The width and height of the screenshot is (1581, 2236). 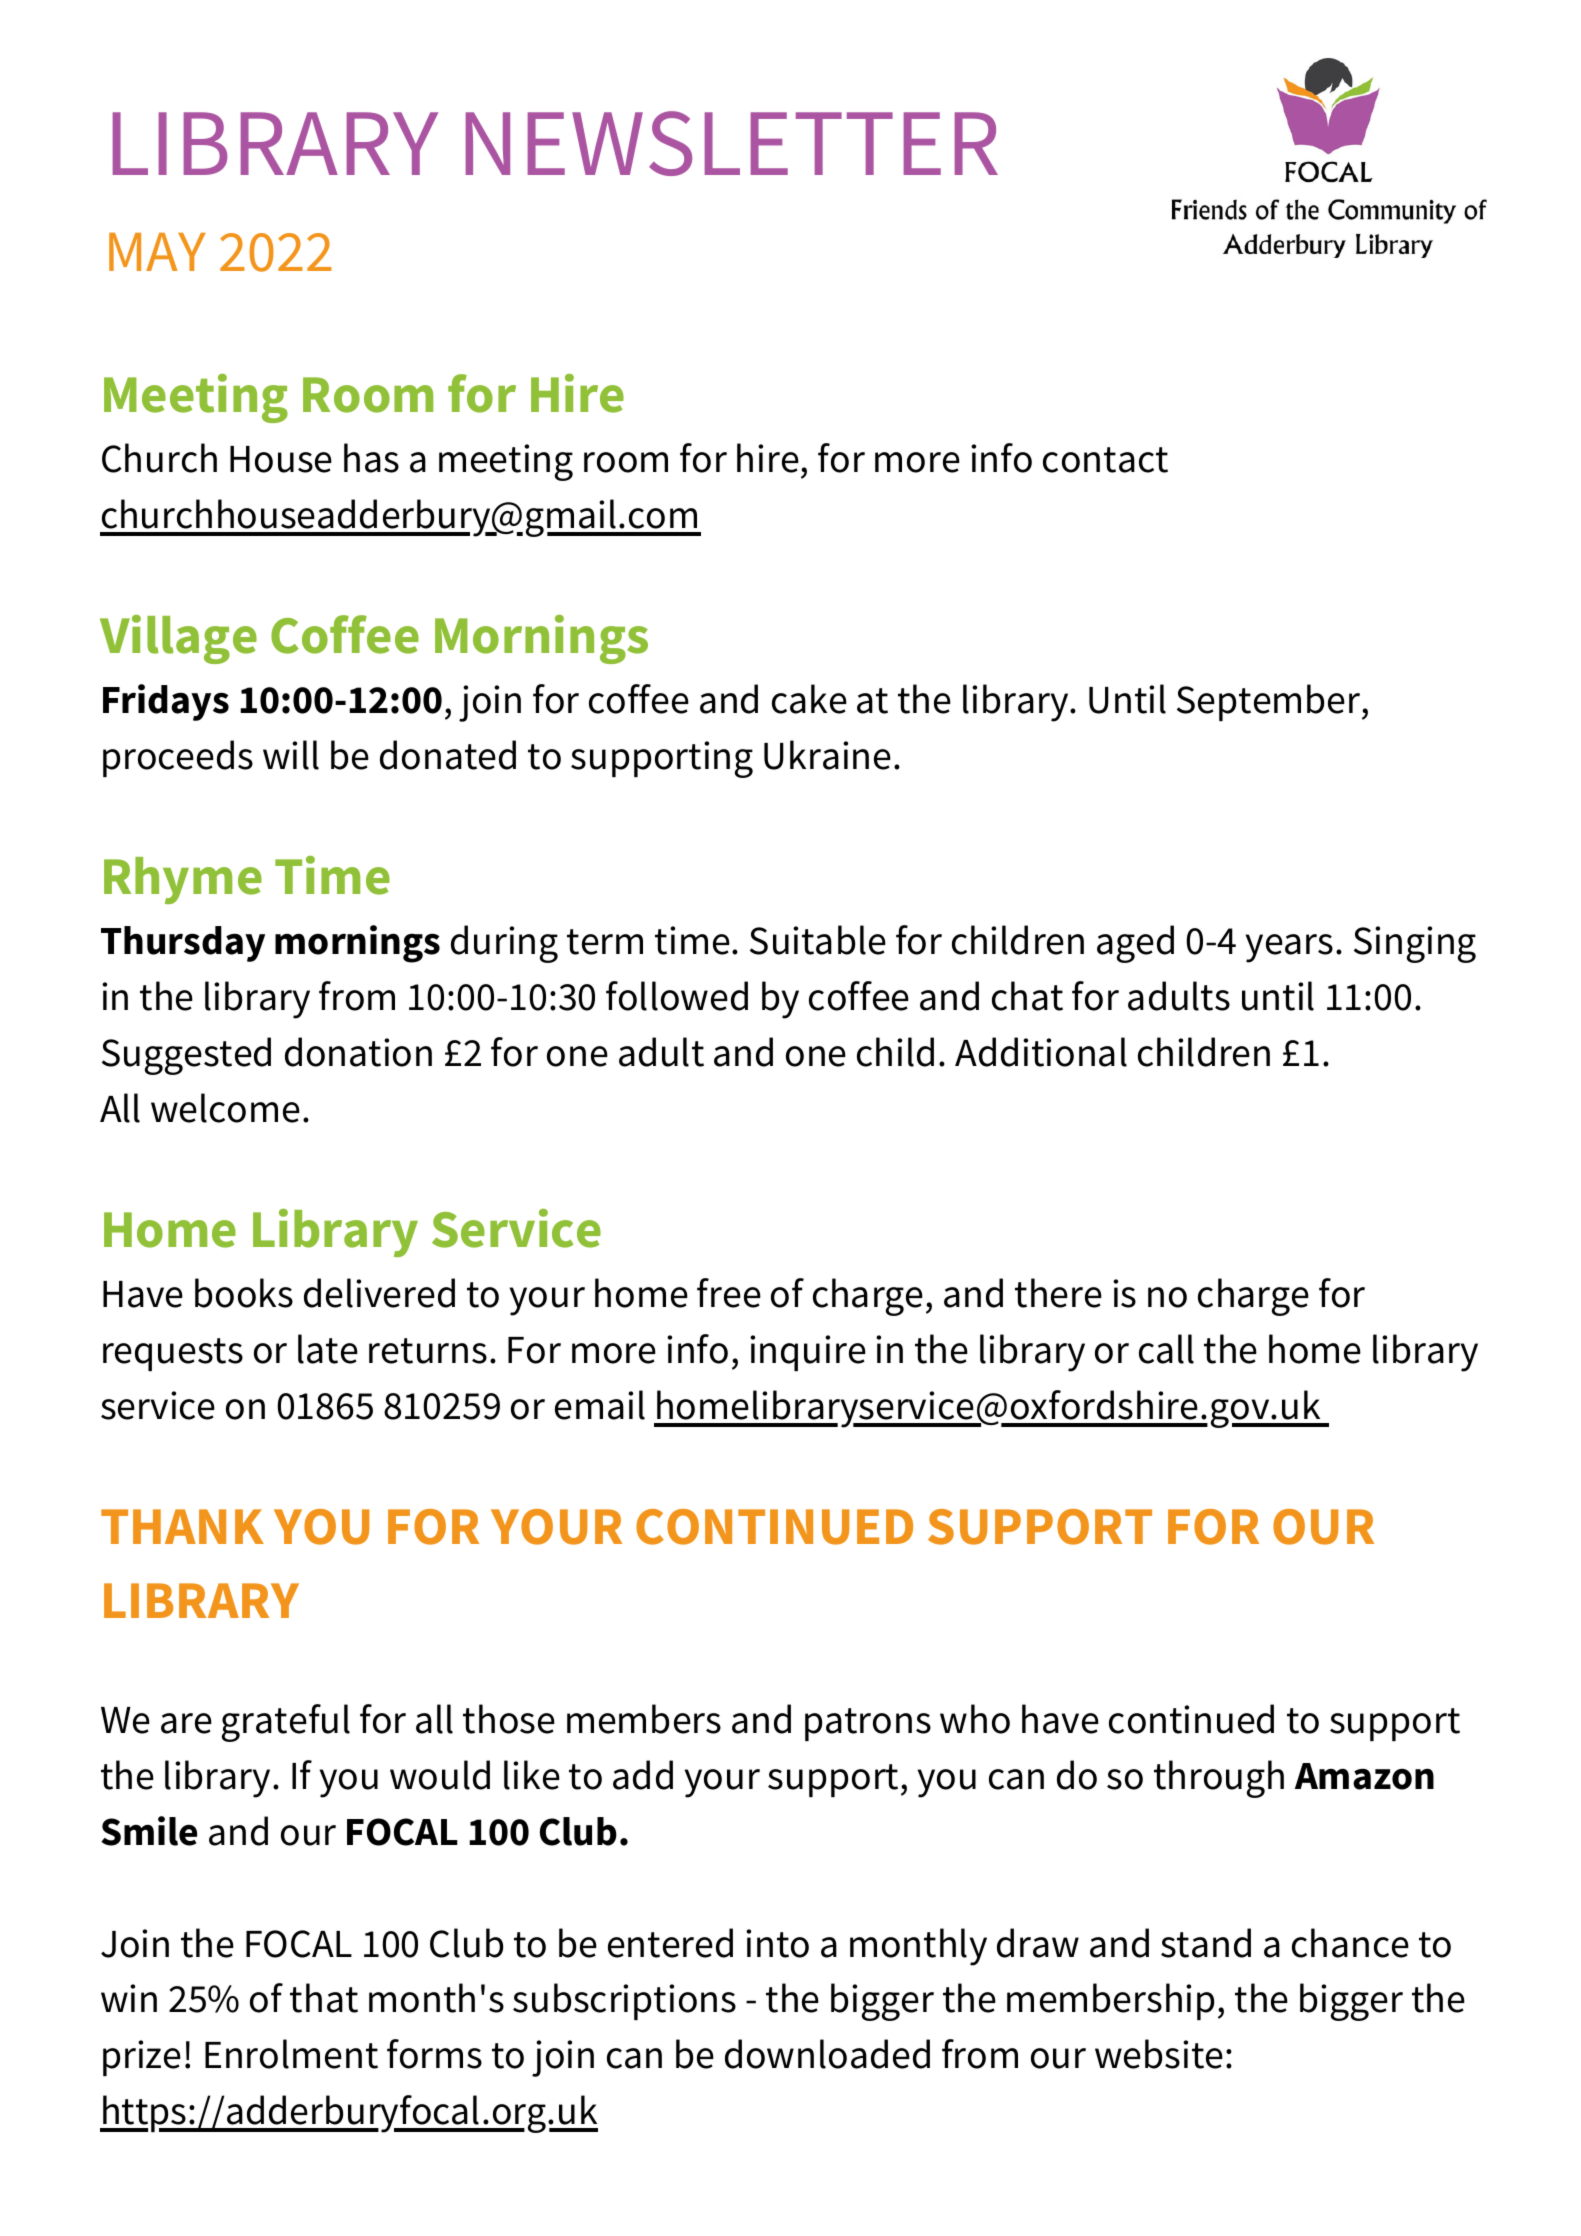 I want to click on Suitable, so click(x=818, y=940).
